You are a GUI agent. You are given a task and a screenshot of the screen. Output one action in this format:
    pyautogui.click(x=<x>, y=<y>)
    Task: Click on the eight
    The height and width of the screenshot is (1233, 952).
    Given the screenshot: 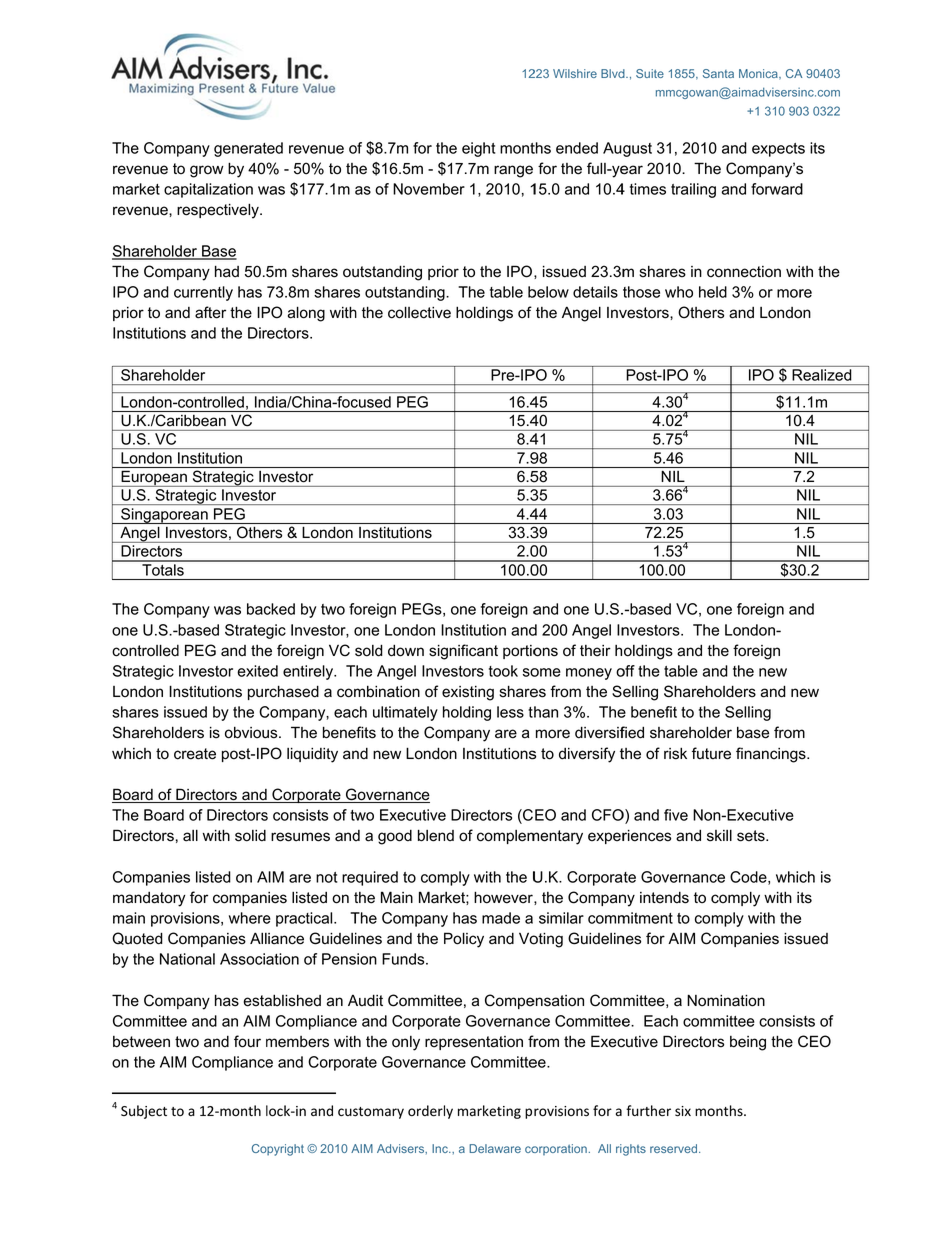 What is the action you would take?
    pyautogui.click(x=478, y=149)
